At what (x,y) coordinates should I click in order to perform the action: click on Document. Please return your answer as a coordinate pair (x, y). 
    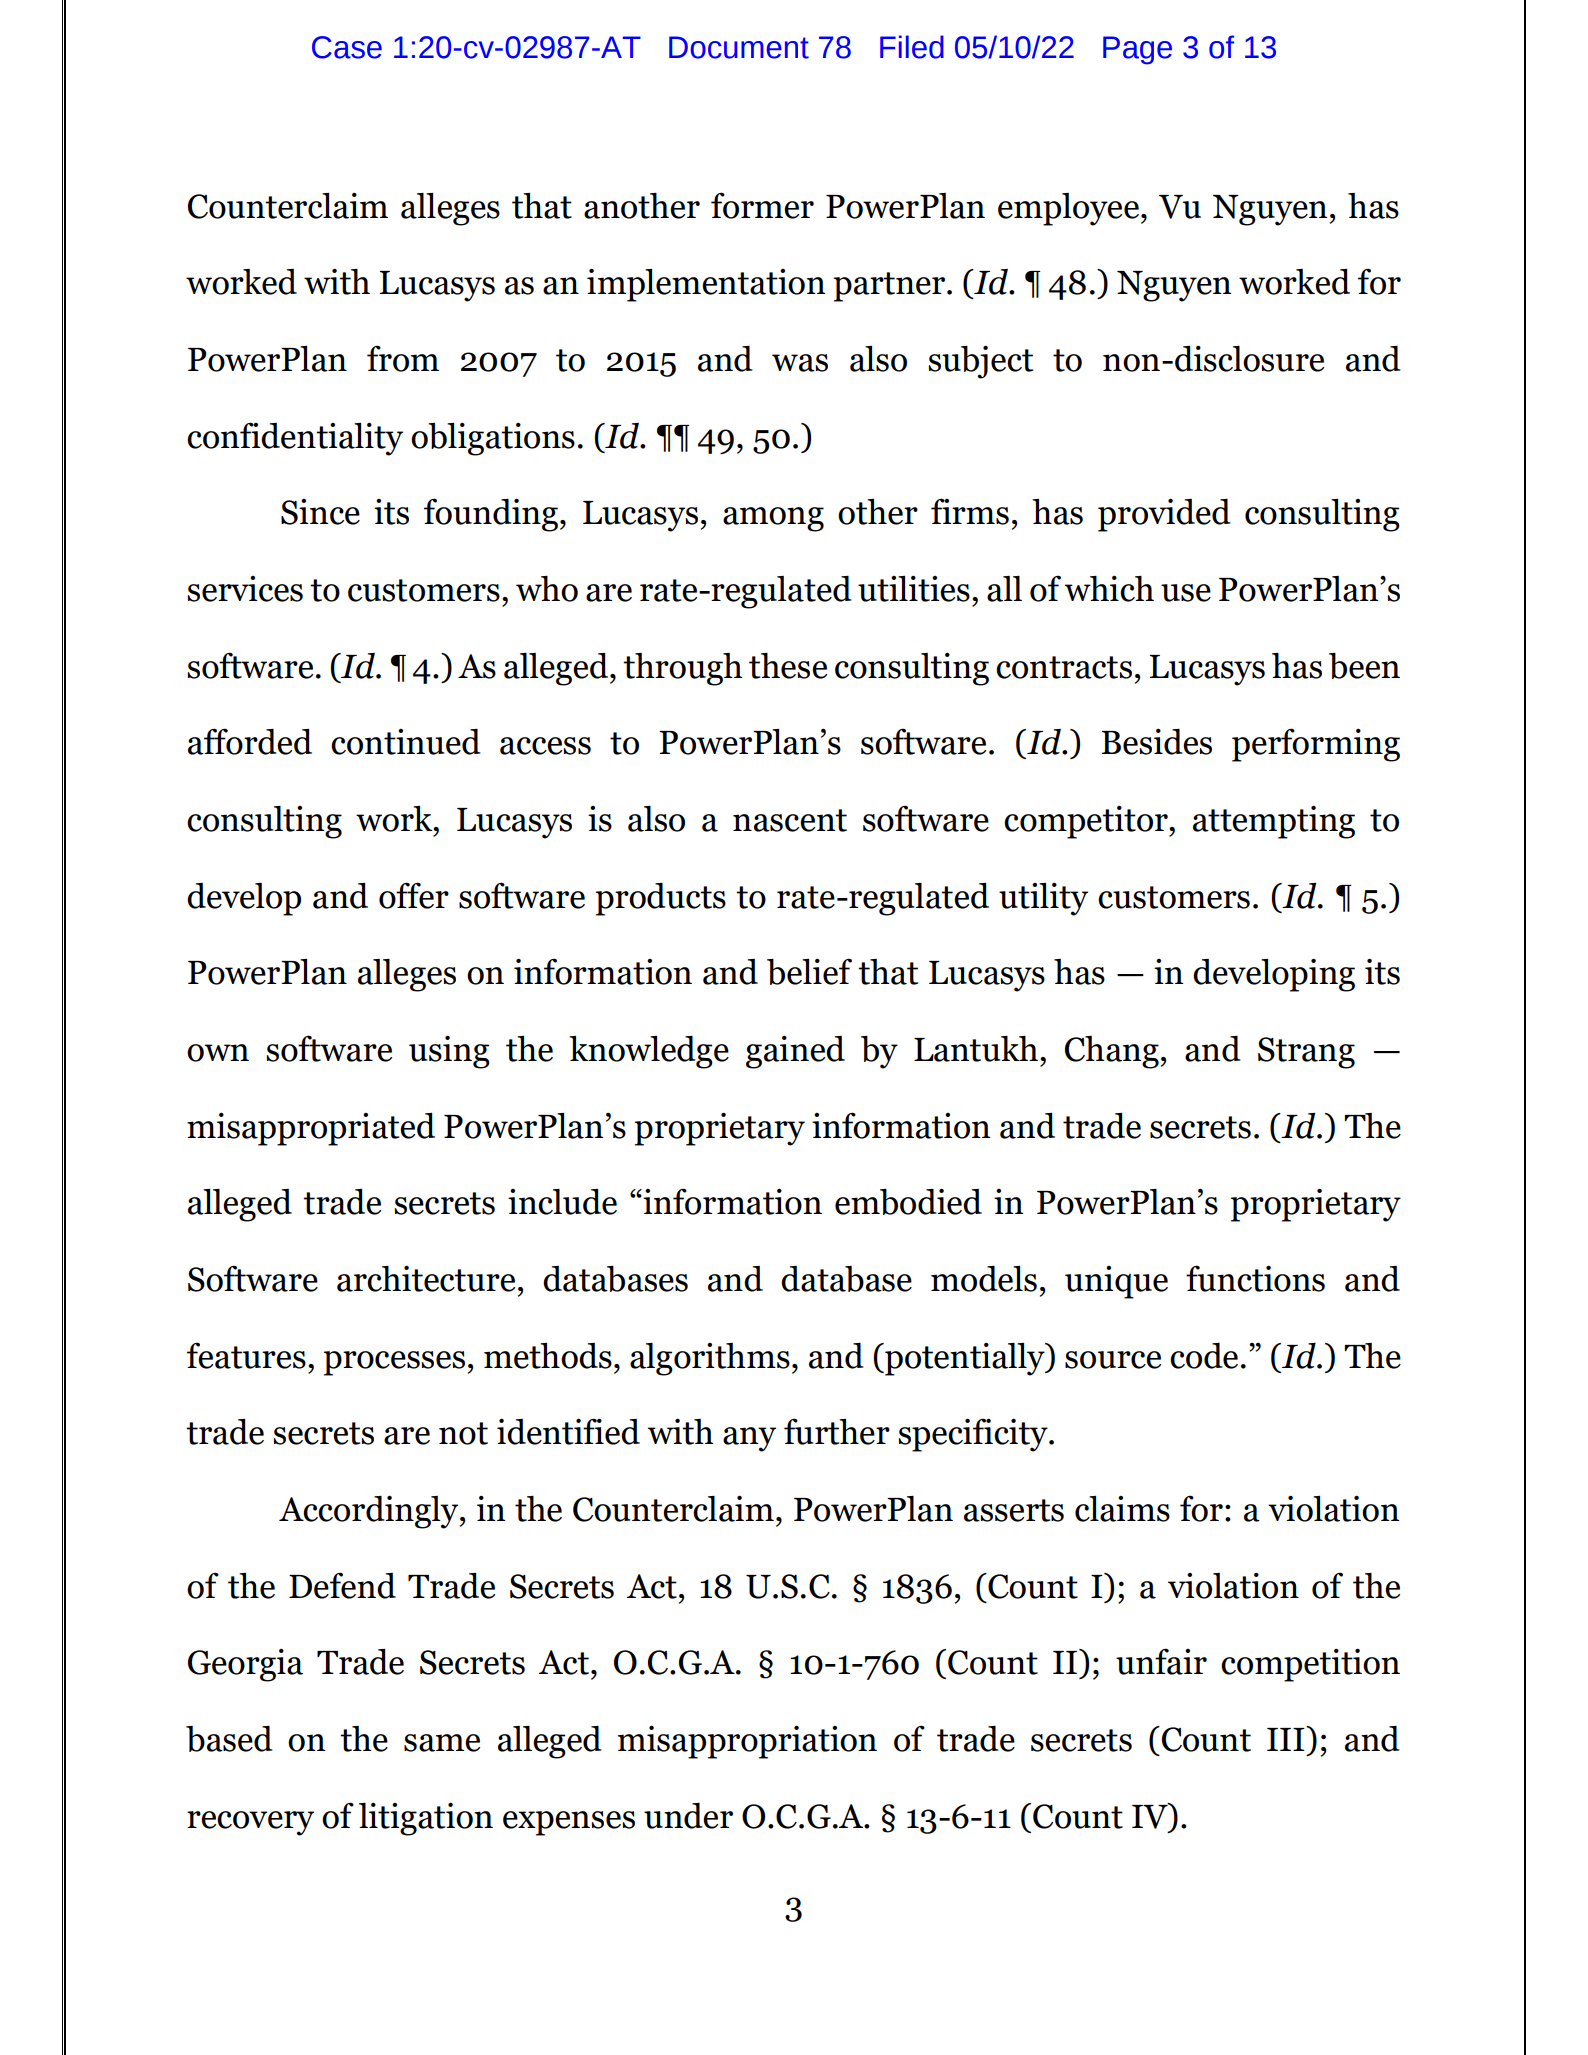
    Looking at the image, I should click on (739, 47).
